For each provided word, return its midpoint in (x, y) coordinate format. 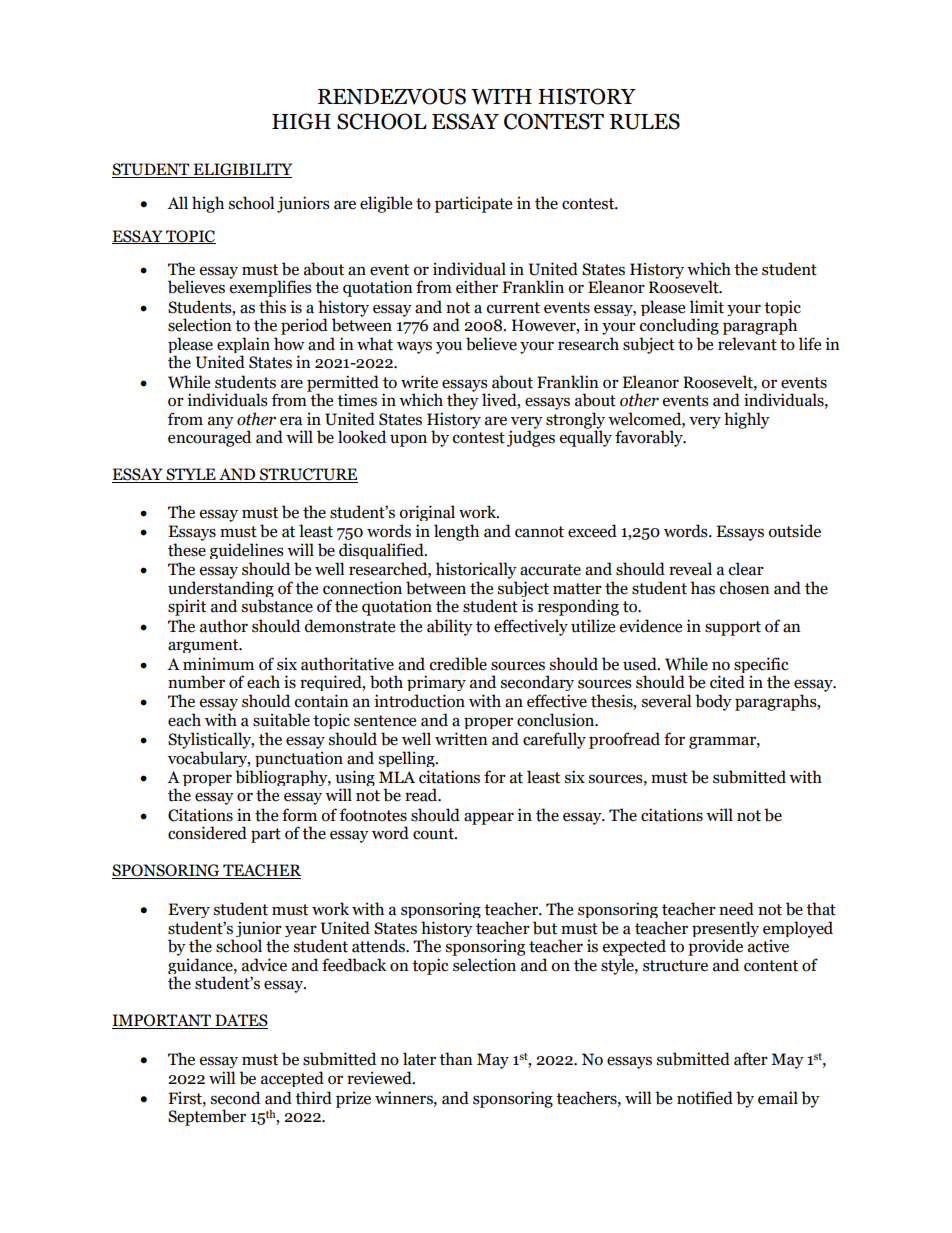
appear (489, 818)
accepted (292, 1079)
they (463, 400)
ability (450, 627)
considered (207, 833)
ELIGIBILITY (241, 170)
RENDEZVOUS (392, 96)
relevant (747, 344)
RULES (645, 121)
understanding (221, 590)
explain (243, 346)
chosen (745, 588)
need (736, 909)
